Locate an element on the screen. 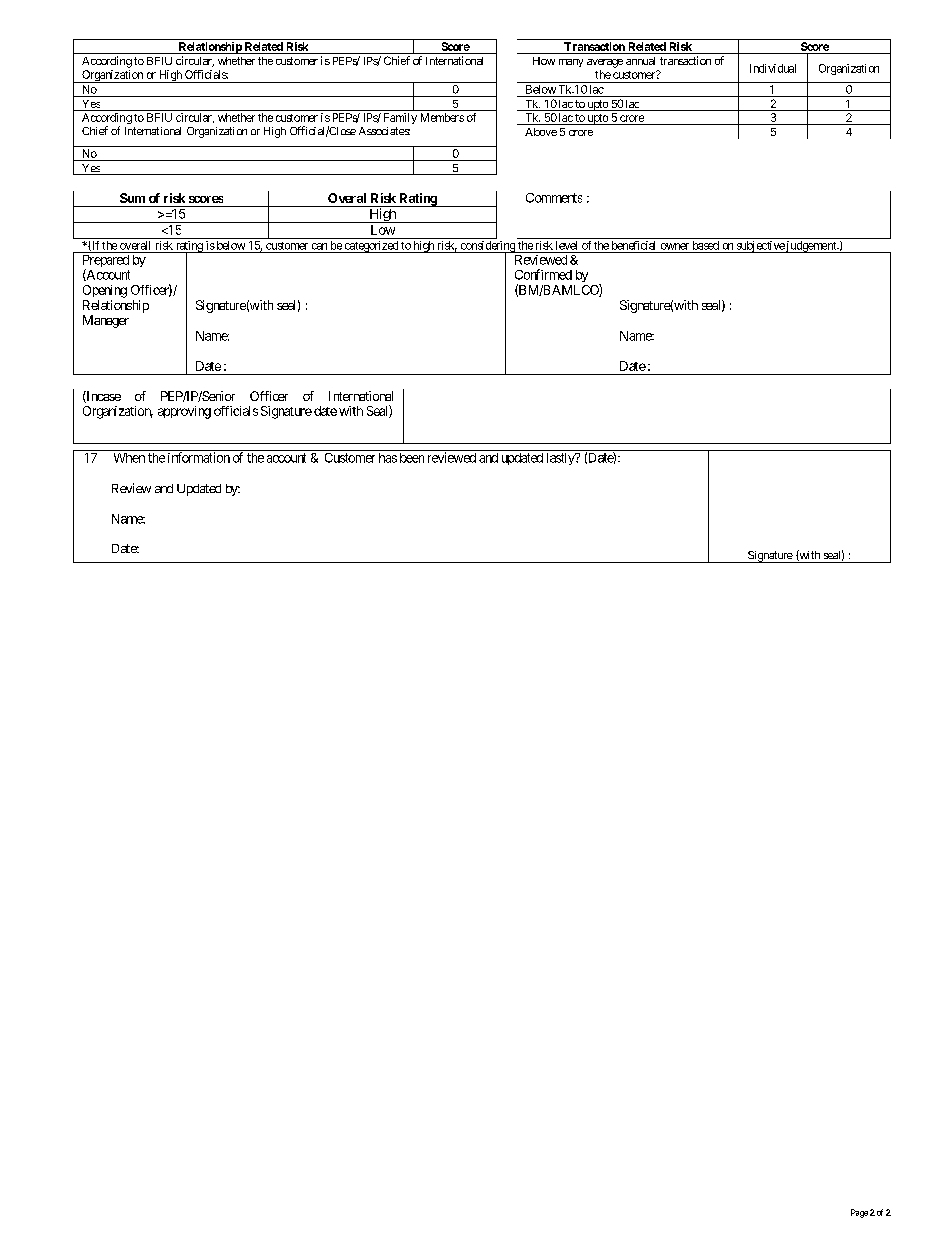  has is located at coordinates (388, 458).
